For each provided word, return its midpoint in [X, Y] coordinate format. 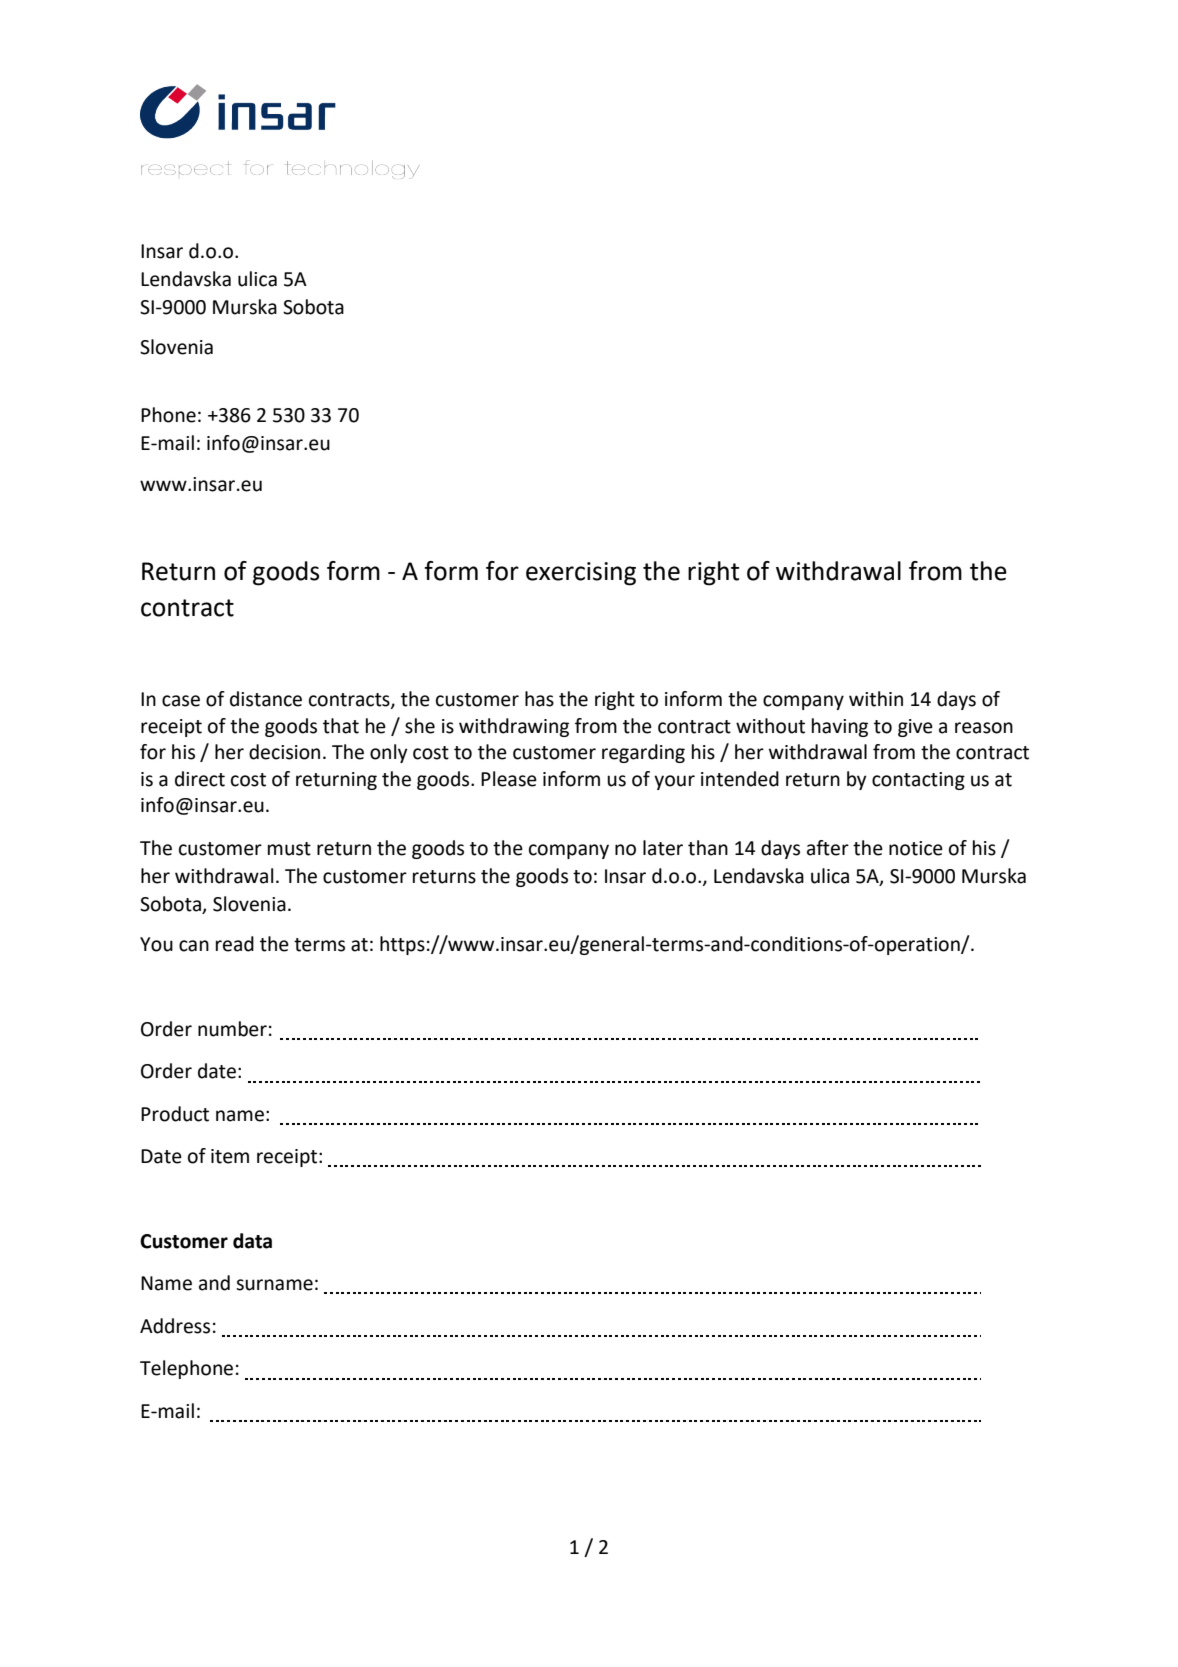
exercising [581, 574]
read [235, 944]
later [663, 848]
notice [916, 848]
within [876, 699]
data [252, 1241]
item [230, 1156]
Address [175, 1326]
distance [266, 699]
